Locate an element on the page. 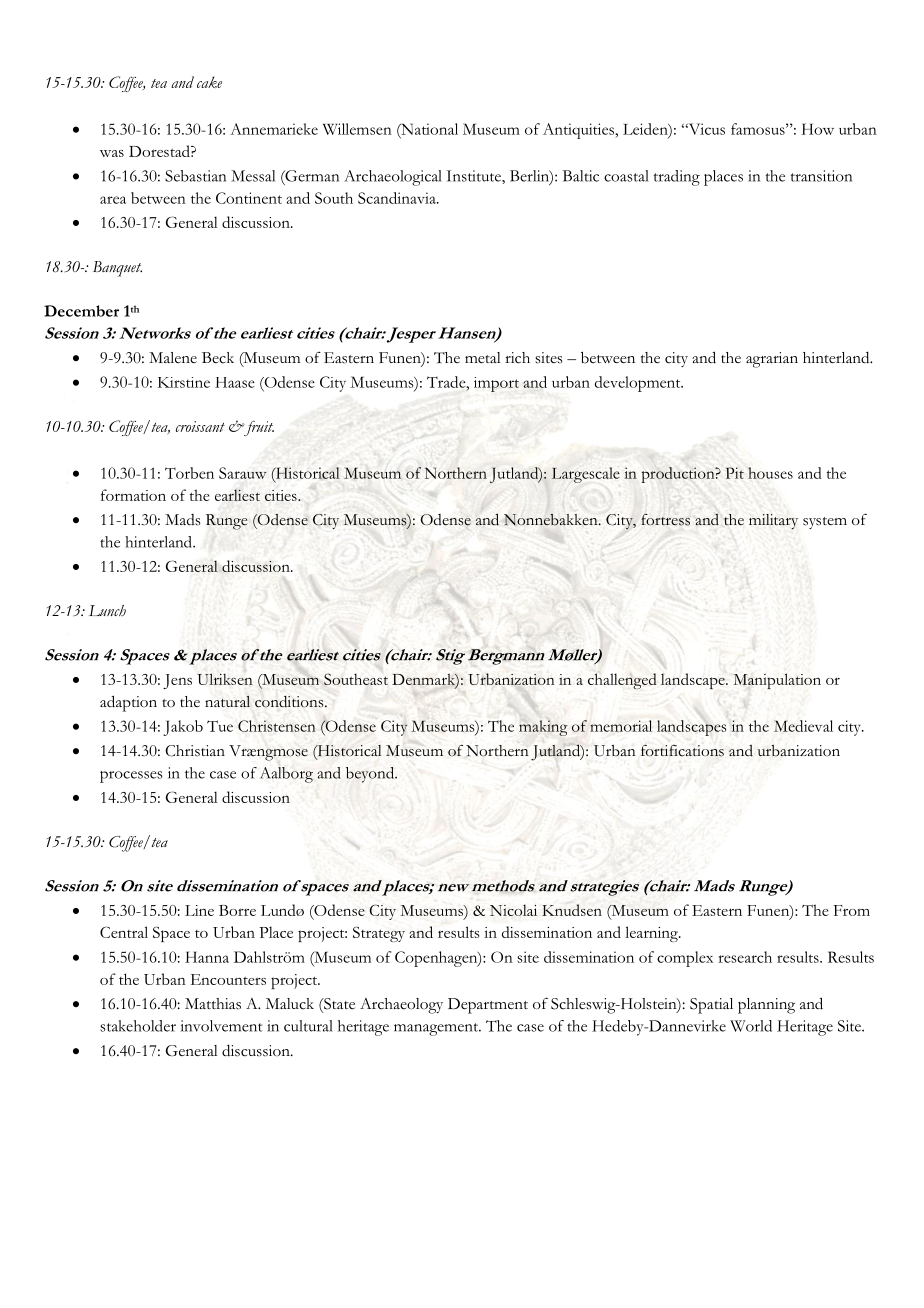  Matthias is located at coordinates (213, 1004).
